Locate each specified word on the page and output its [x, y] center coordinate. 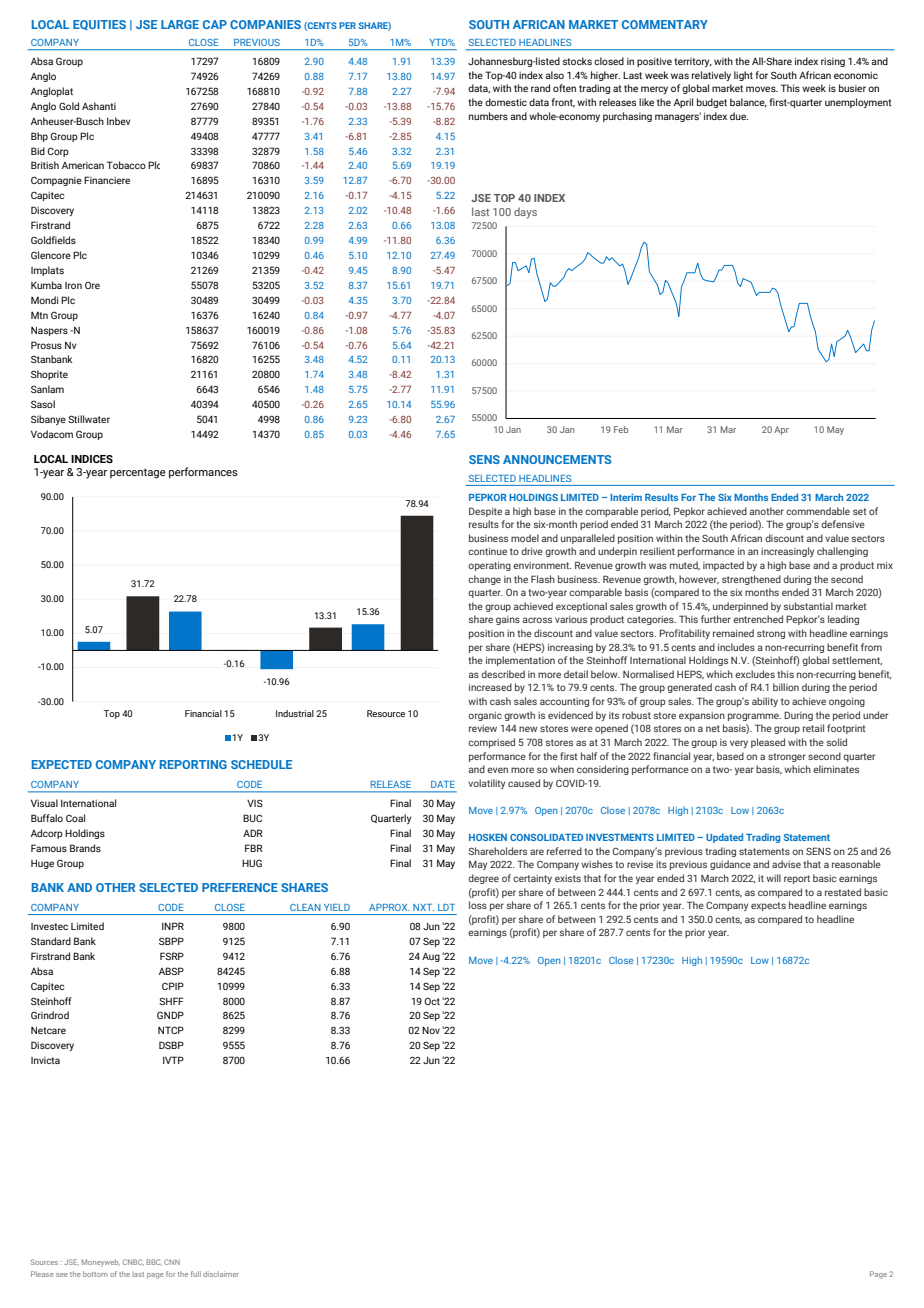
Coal [75, 818]
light [743, 76]
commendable [818, 511]
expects [768, 906]
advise [786, 864]
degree [483, 879]
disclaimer [221, 1274]
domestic [506, 102]
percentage [138, 473]
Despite [485, 512]
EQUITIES [99, 25]
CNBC [133, 1262]
